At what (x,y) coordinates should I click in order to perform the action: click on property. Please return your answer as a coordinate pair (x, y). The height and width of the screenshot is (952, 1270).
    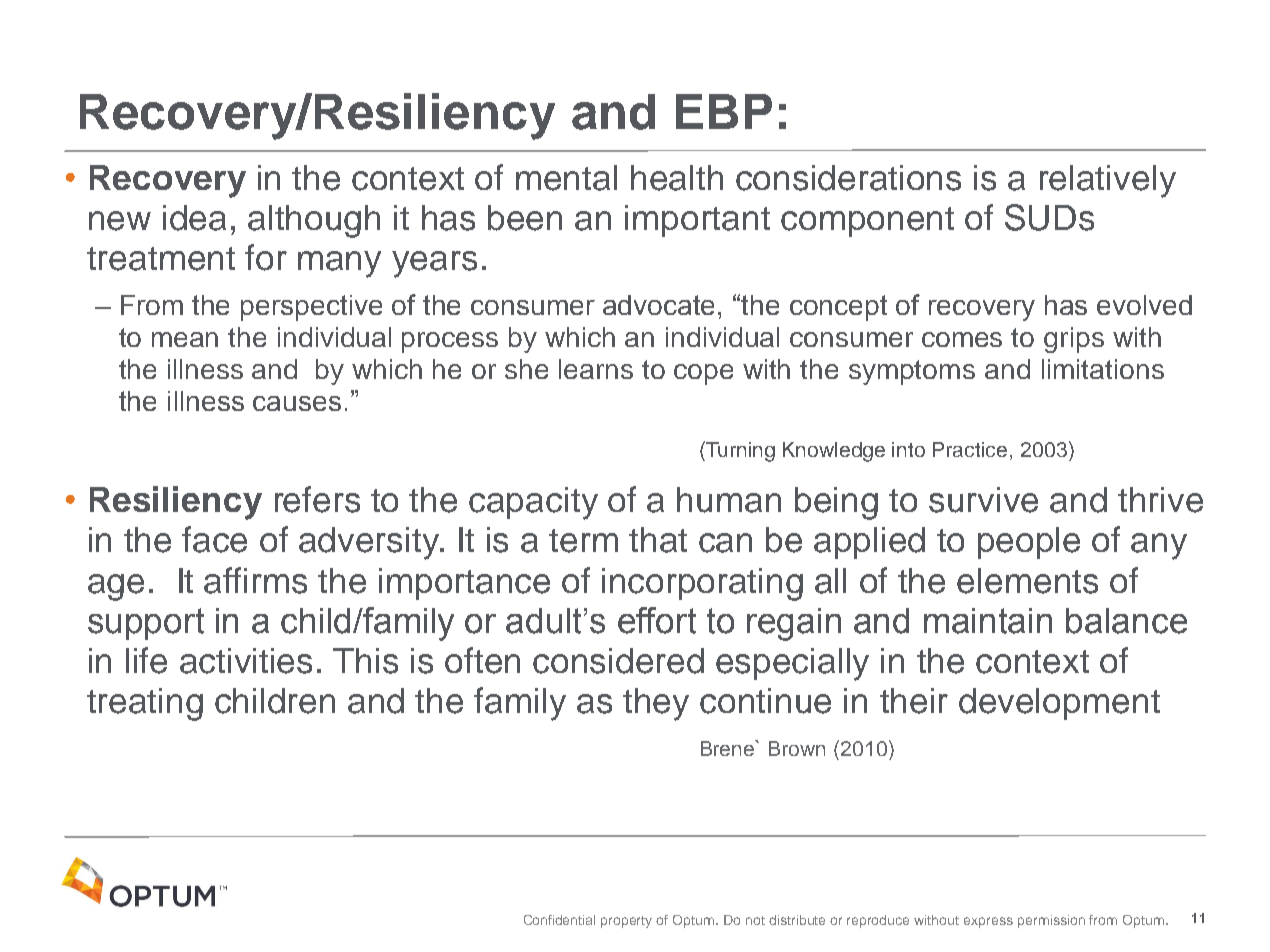
    Looking at the image, I should click on (626, 922).
